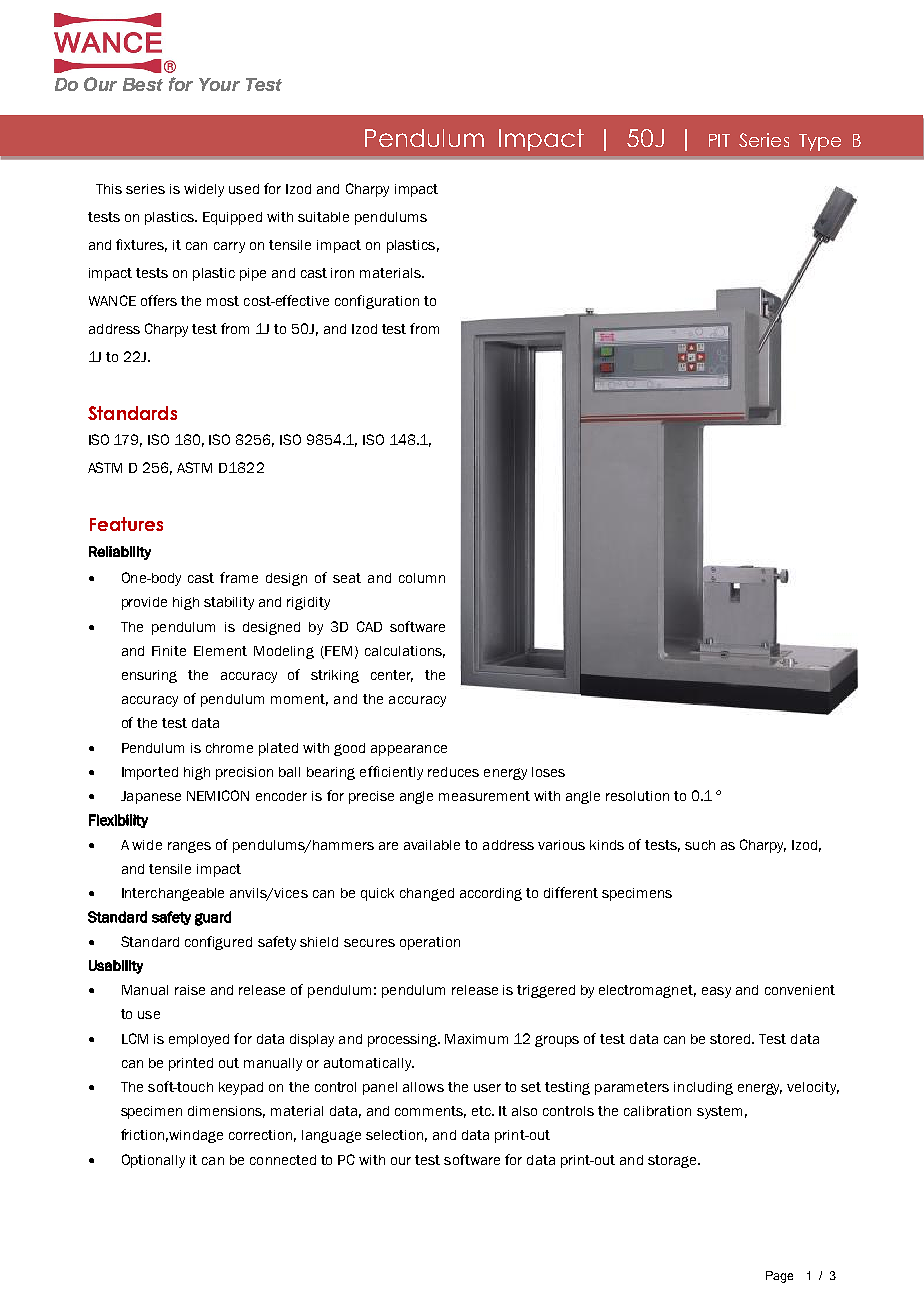 This page has width=924, height=1308. I want to click on Best, so click(143, 84).
